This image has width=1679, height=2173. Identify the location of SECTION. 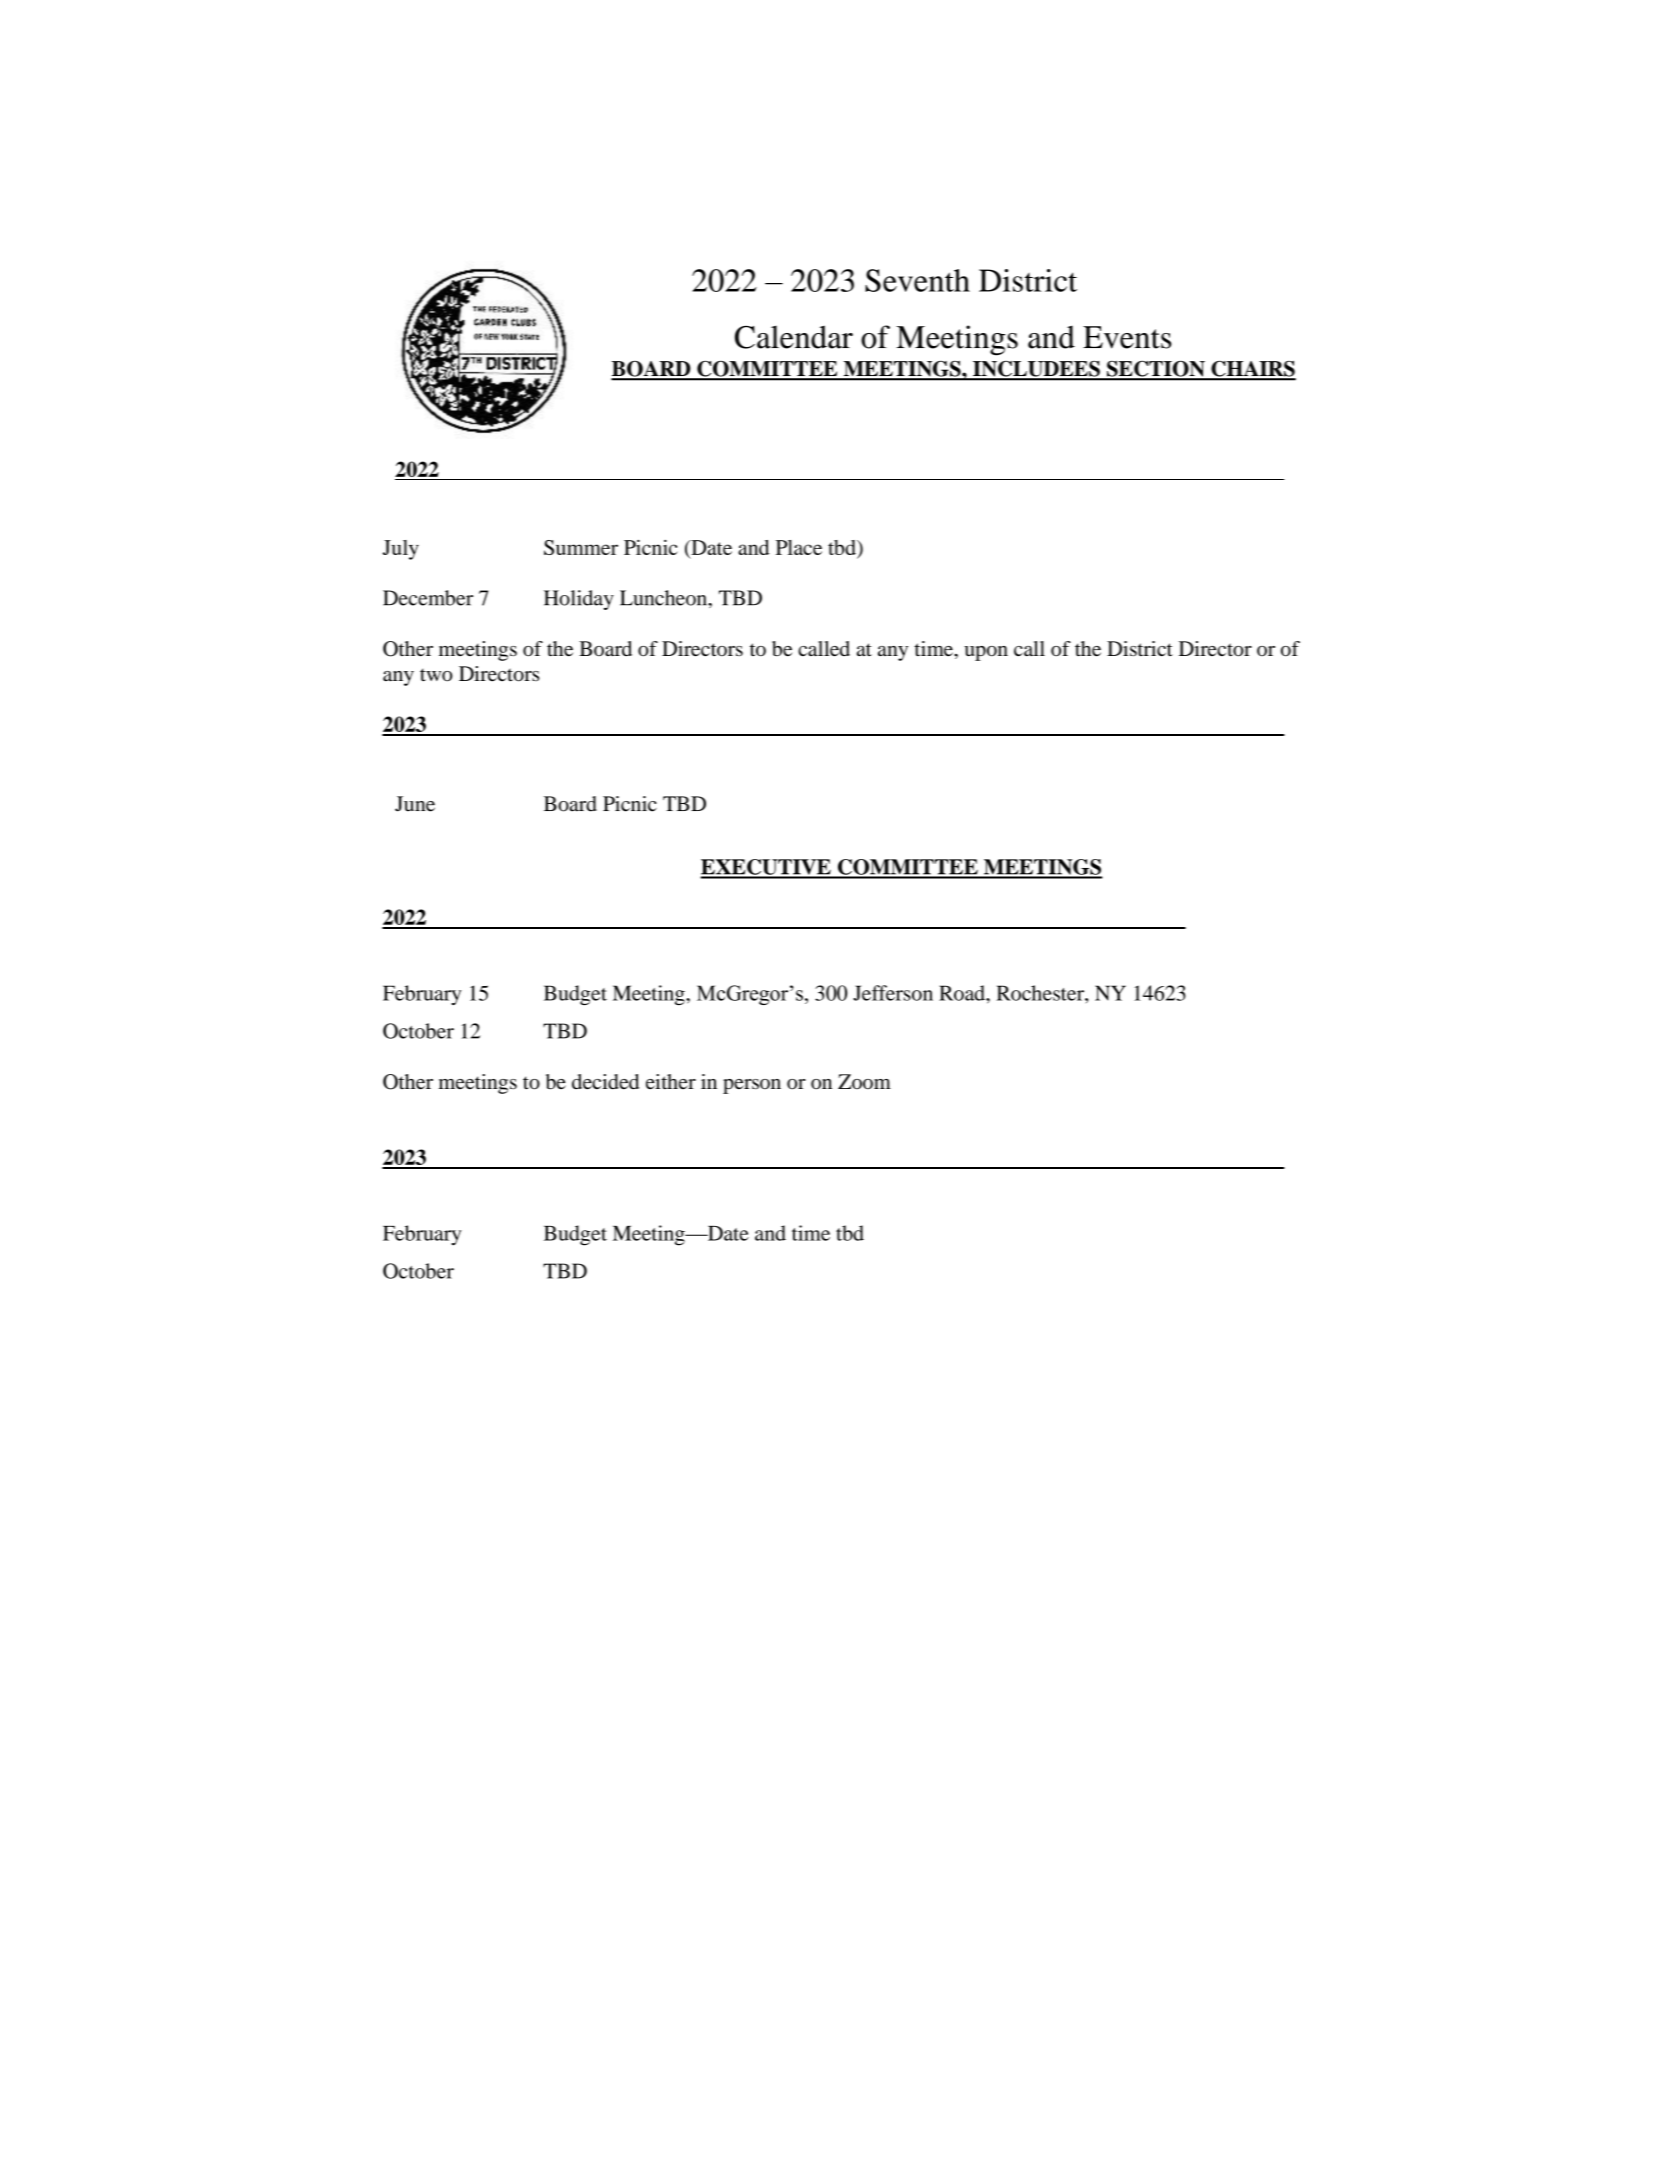
(1156, 370).
